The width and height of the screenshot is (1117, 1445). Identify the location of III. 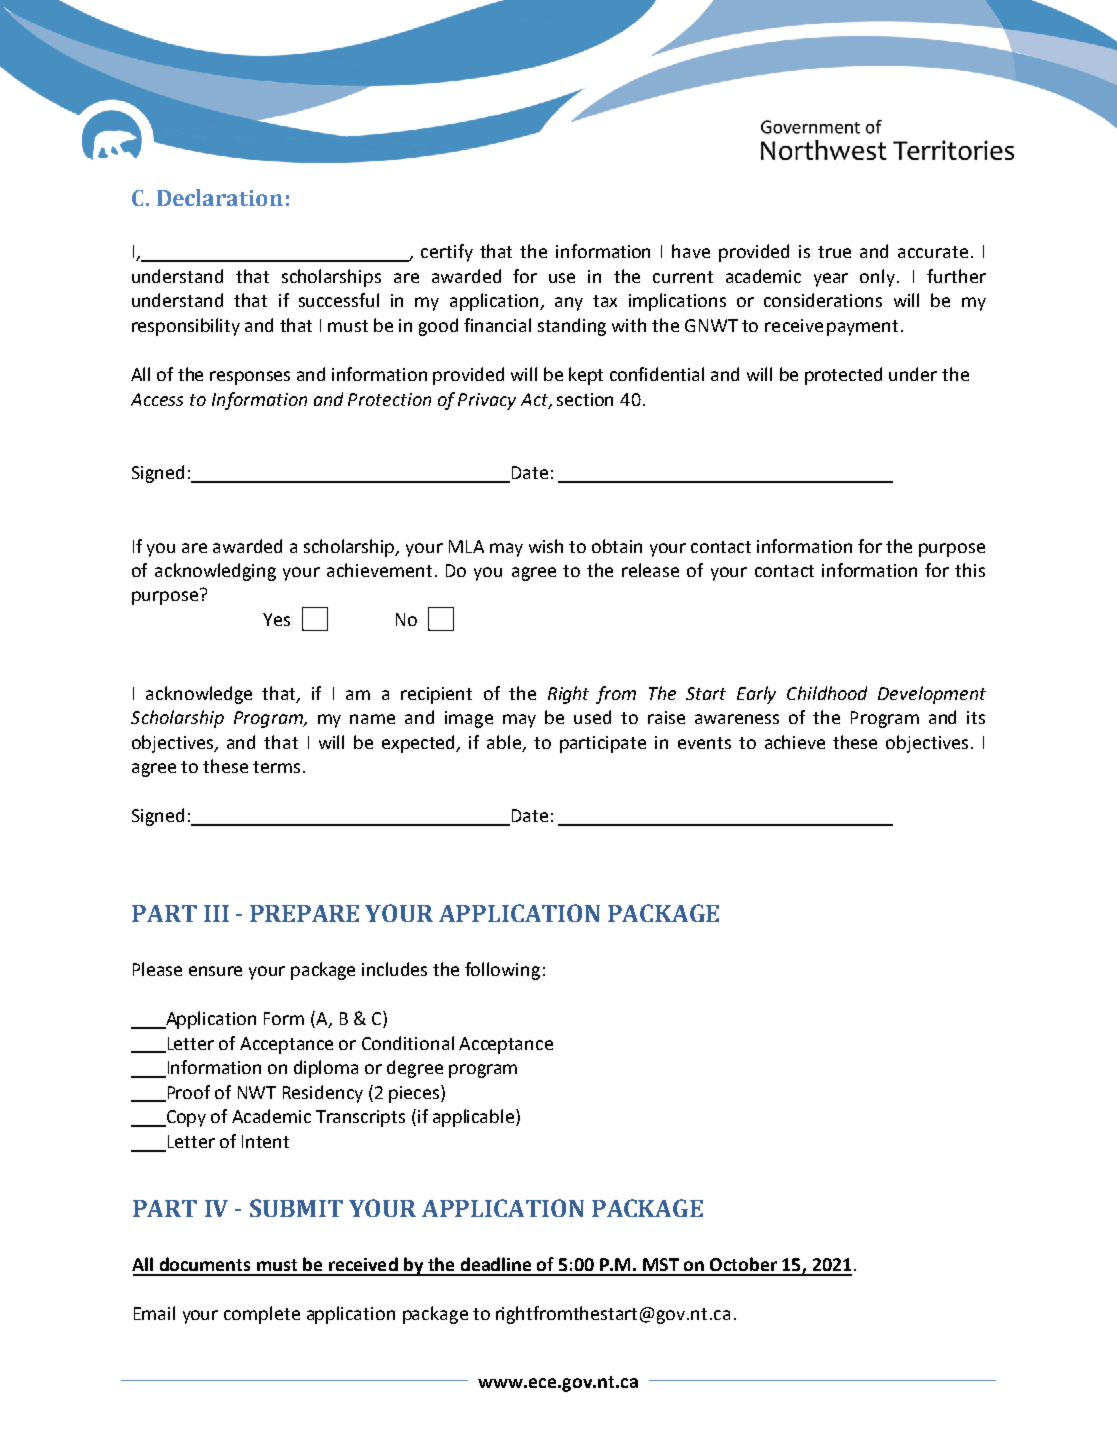
(216, 913).
